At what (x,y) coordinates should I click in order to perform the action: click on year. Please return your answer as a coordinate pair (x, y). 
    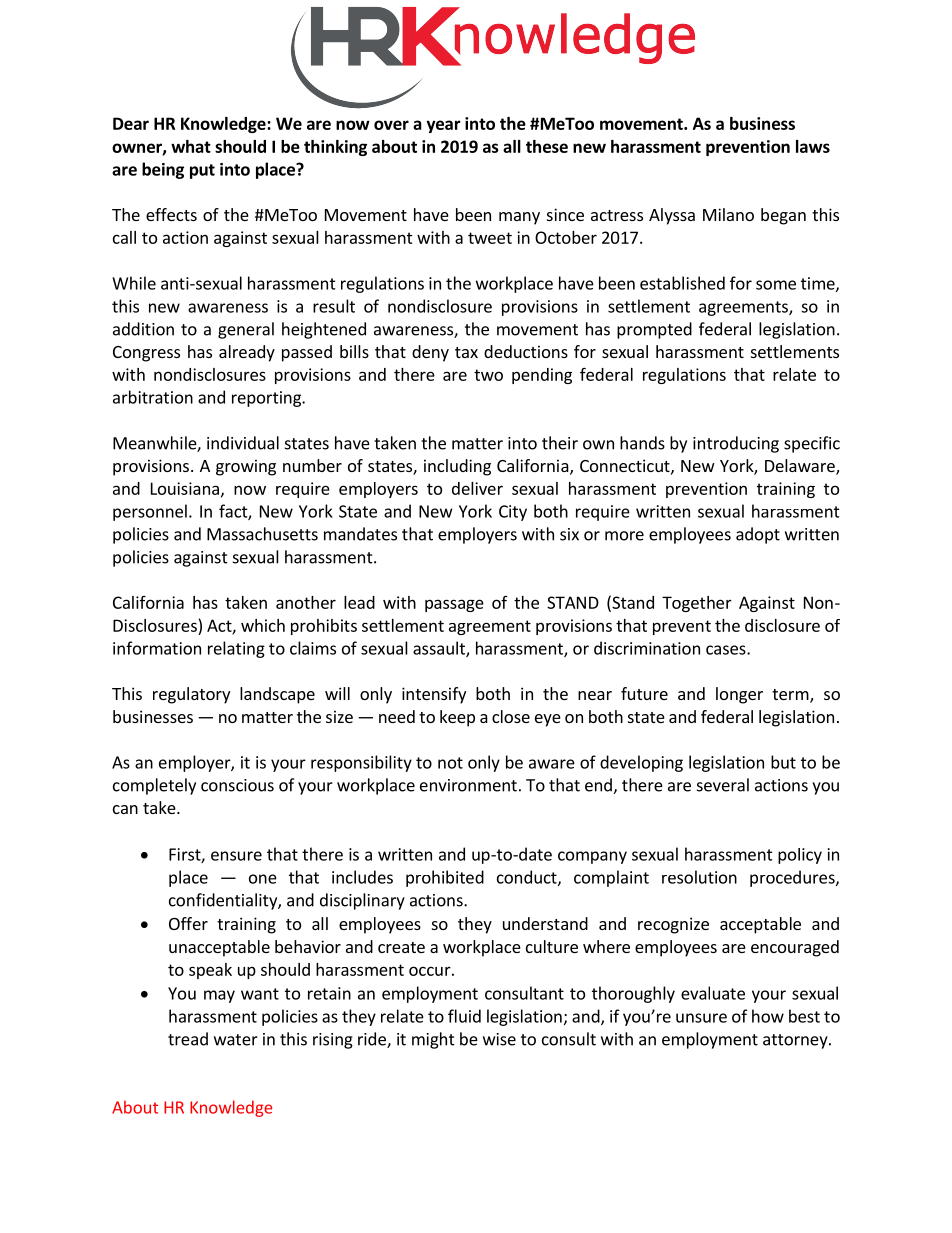
    Looking at the image, I should click on (443, 126).
